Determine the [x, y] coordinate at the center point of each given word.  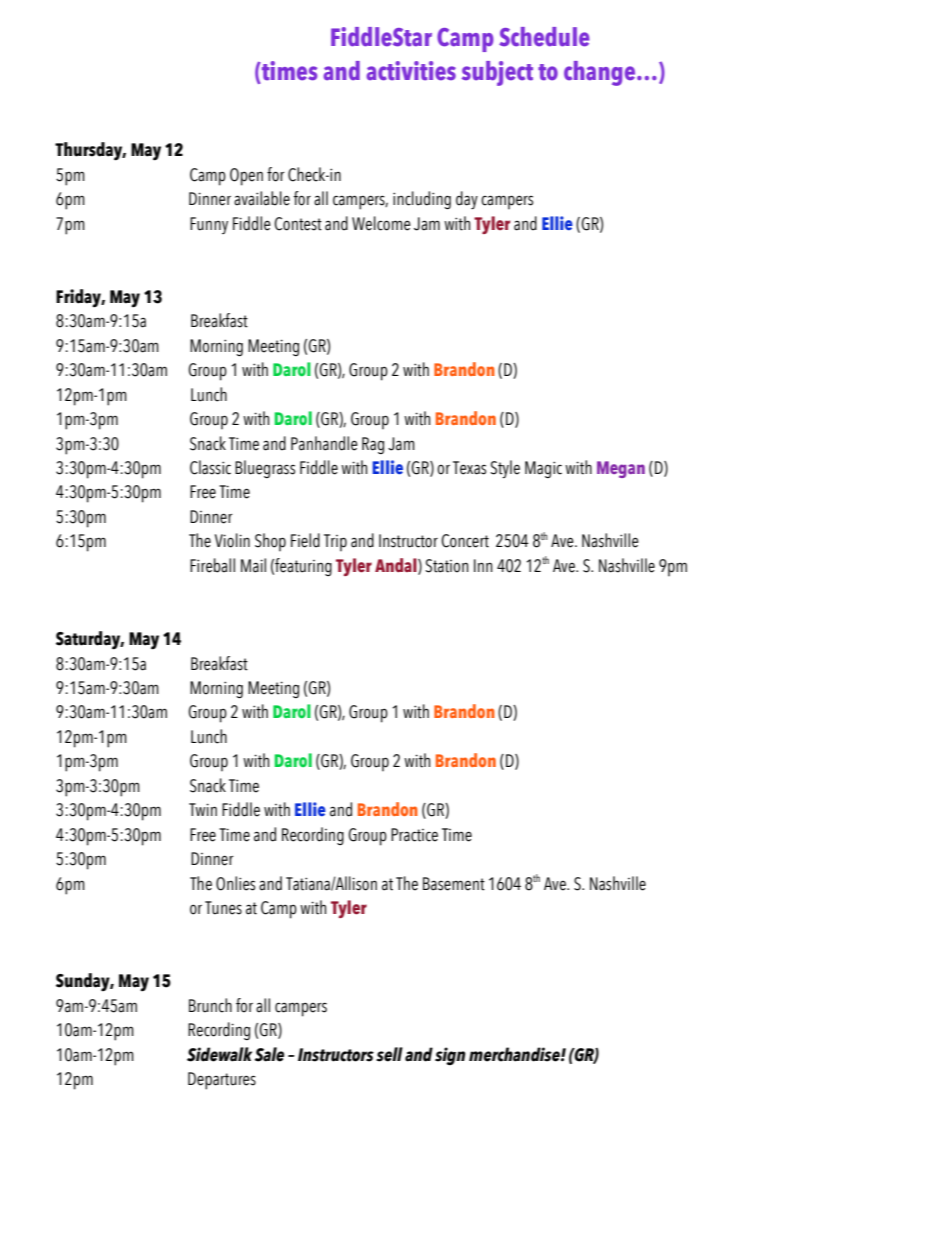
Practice [414, 835]
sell [389, 1054]
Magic [543, 469]
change [601, 73]
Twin [203, 809]
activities [411, 71]
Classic [210, 467]
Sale [269, 1054]
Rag [373, 445]
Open [246, 177]
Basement [454, 884]
